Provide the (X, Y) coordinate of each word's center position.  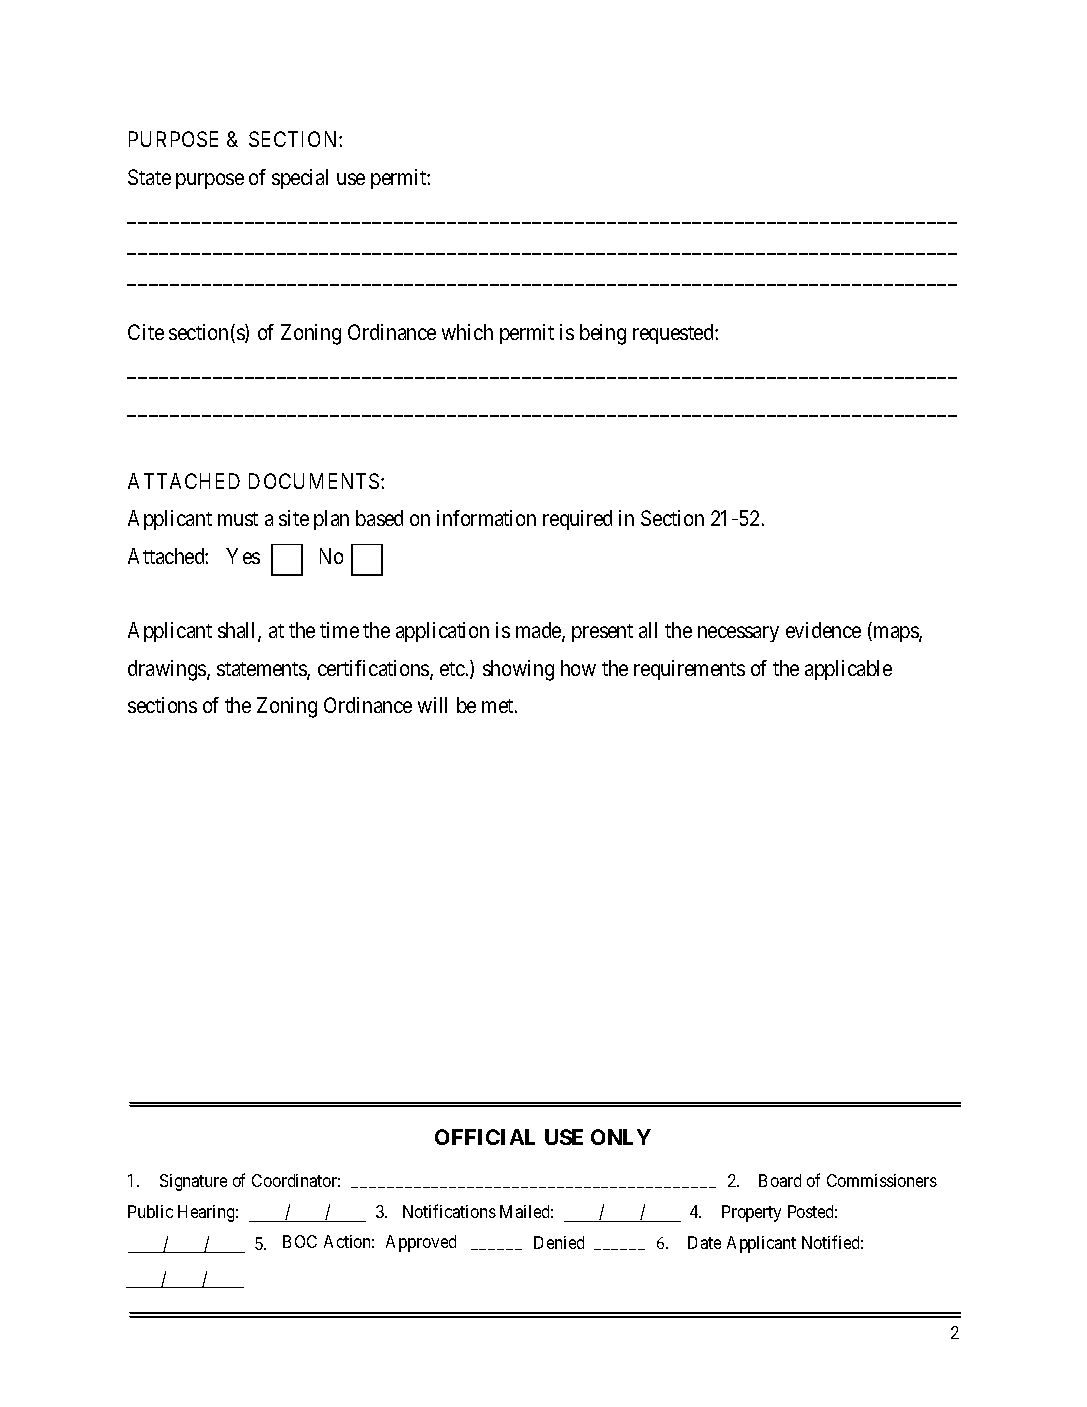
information (486, 518)
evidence (823, 630)
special (300, 179)
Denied (559, 1242)
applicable (848, 670)
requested (674, 334)
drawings (168, 670)
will (432, 705)
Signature (193, 1182)
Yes (243, 556)
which (467, 332)
